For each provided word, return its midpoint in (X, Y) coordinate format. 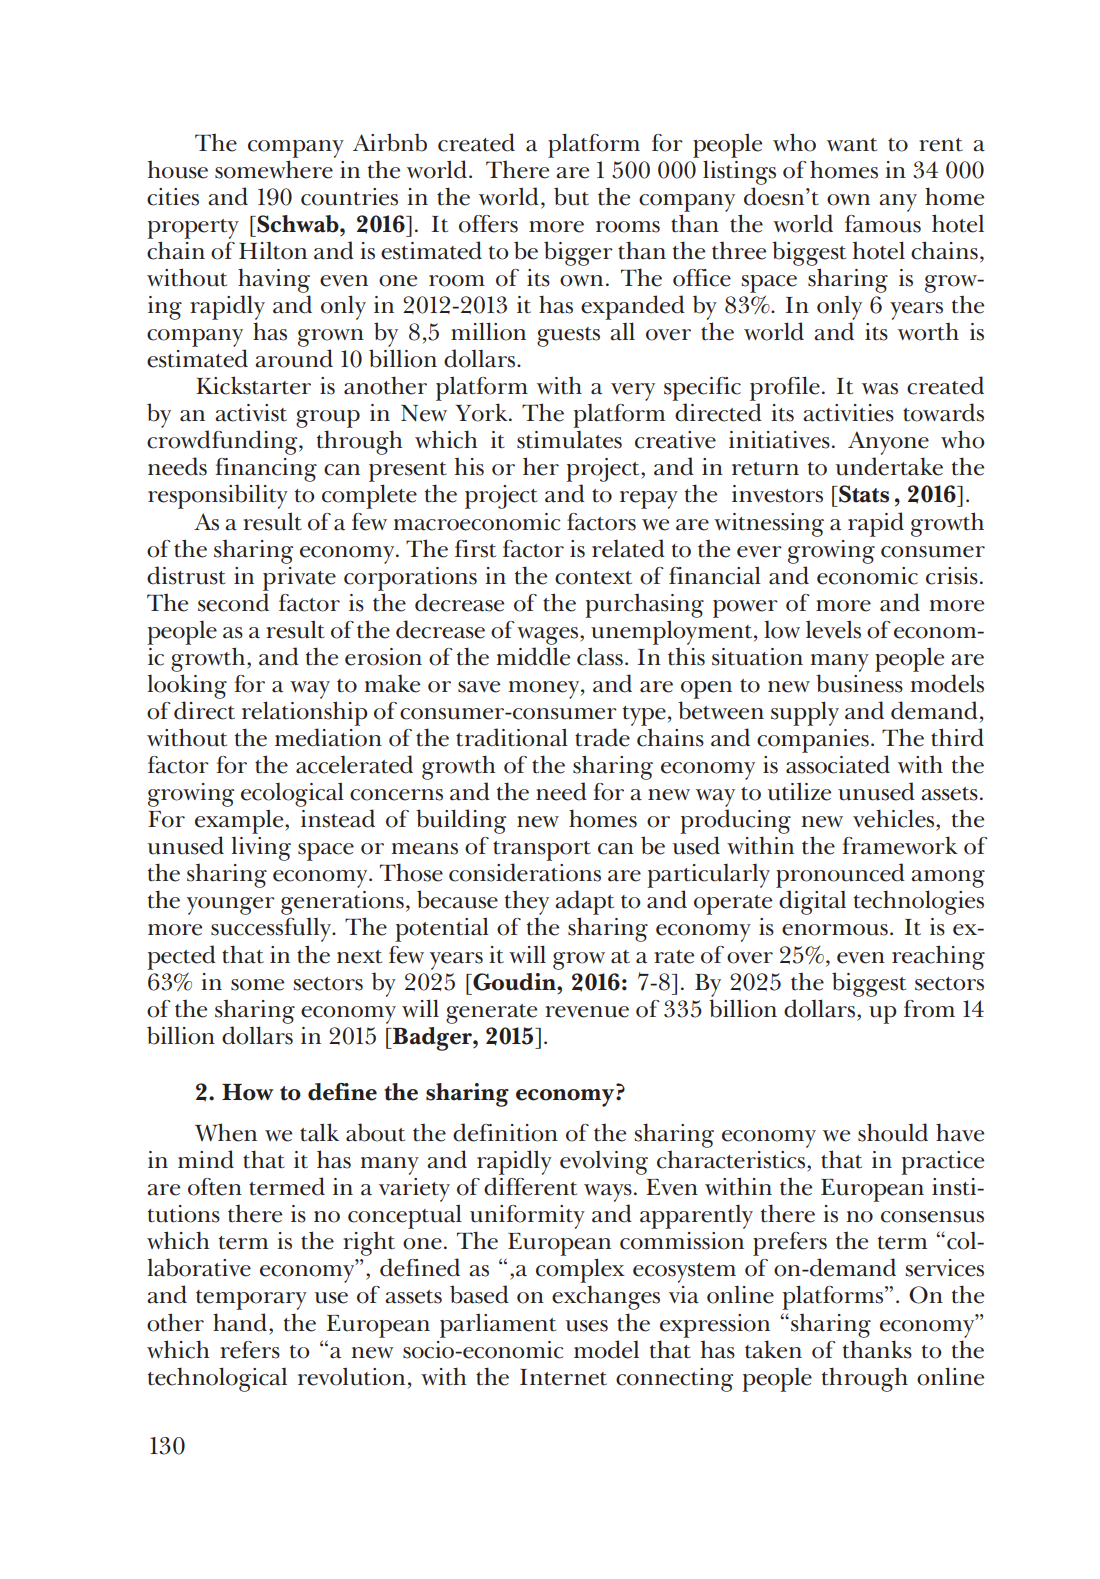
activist (251, 413)
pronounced (840, 875)
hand (241, 1322)
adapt (584, 904)
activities (848, 413)
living (261, 848)
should (893, 1132)
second (233, 602)
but (571, 196)
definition (505, 1132)
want (852, 145)
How (247, 1092)
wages (549, 636)
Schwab (298, 224)
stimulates (569, 439)
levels (833, 629)
